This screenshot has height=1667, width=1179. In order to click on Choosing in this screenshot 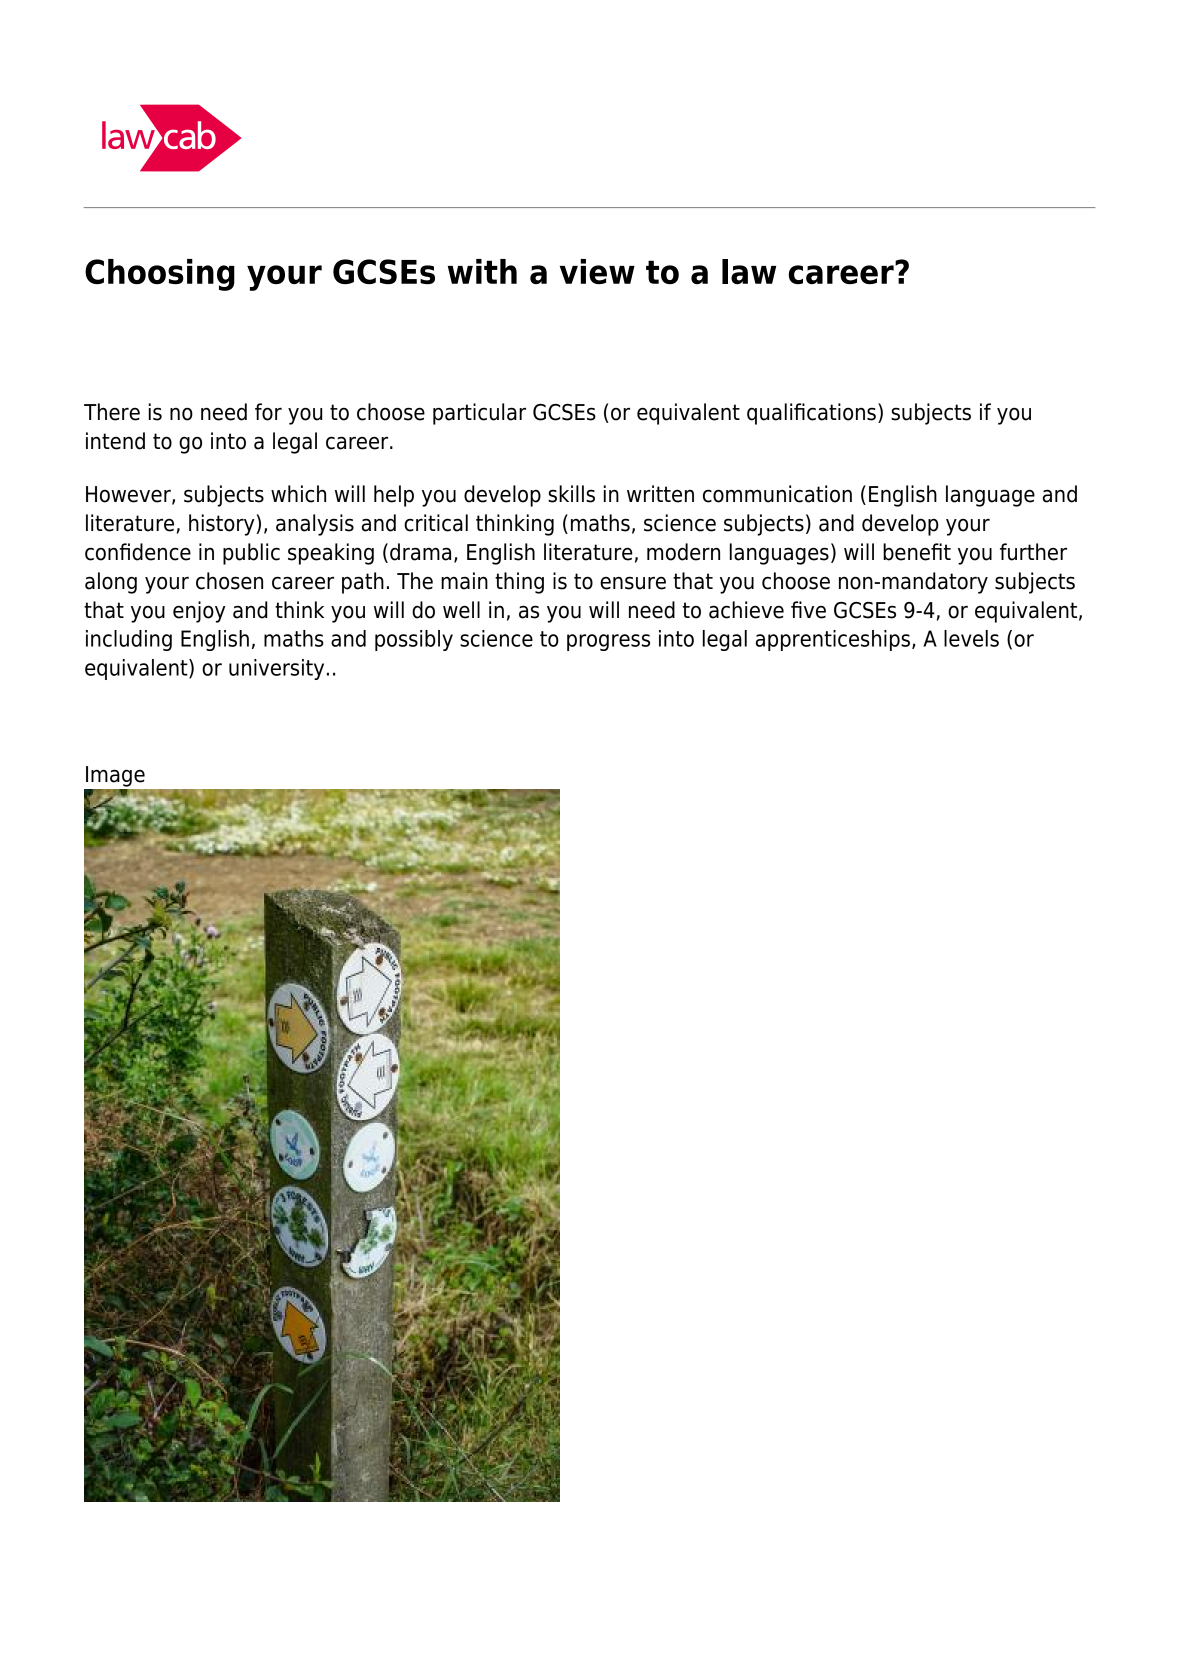, I will do `click(160, 275)`.
